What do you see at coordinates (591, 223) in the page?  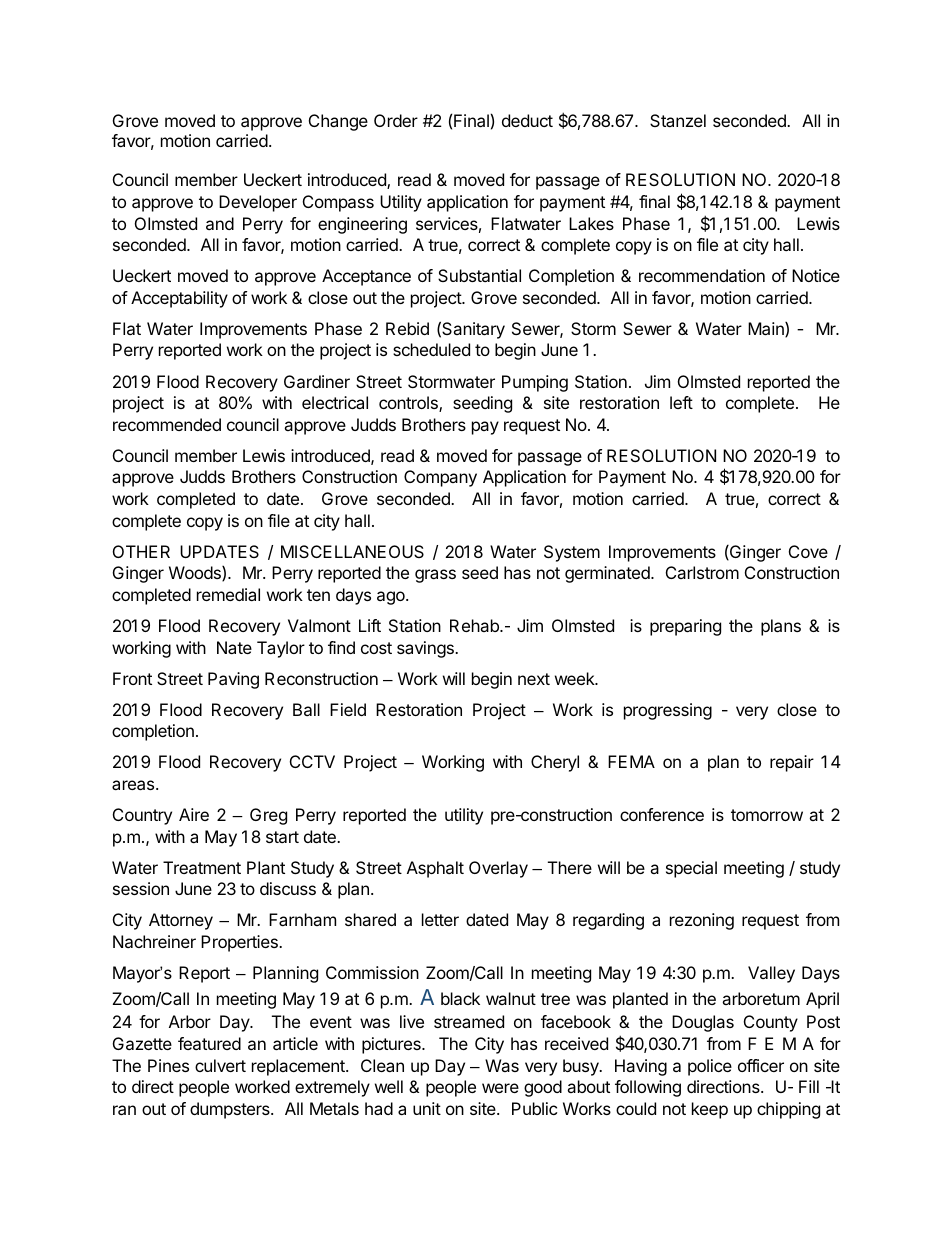 I see `Lakes` at bounding box center [591, 223].
